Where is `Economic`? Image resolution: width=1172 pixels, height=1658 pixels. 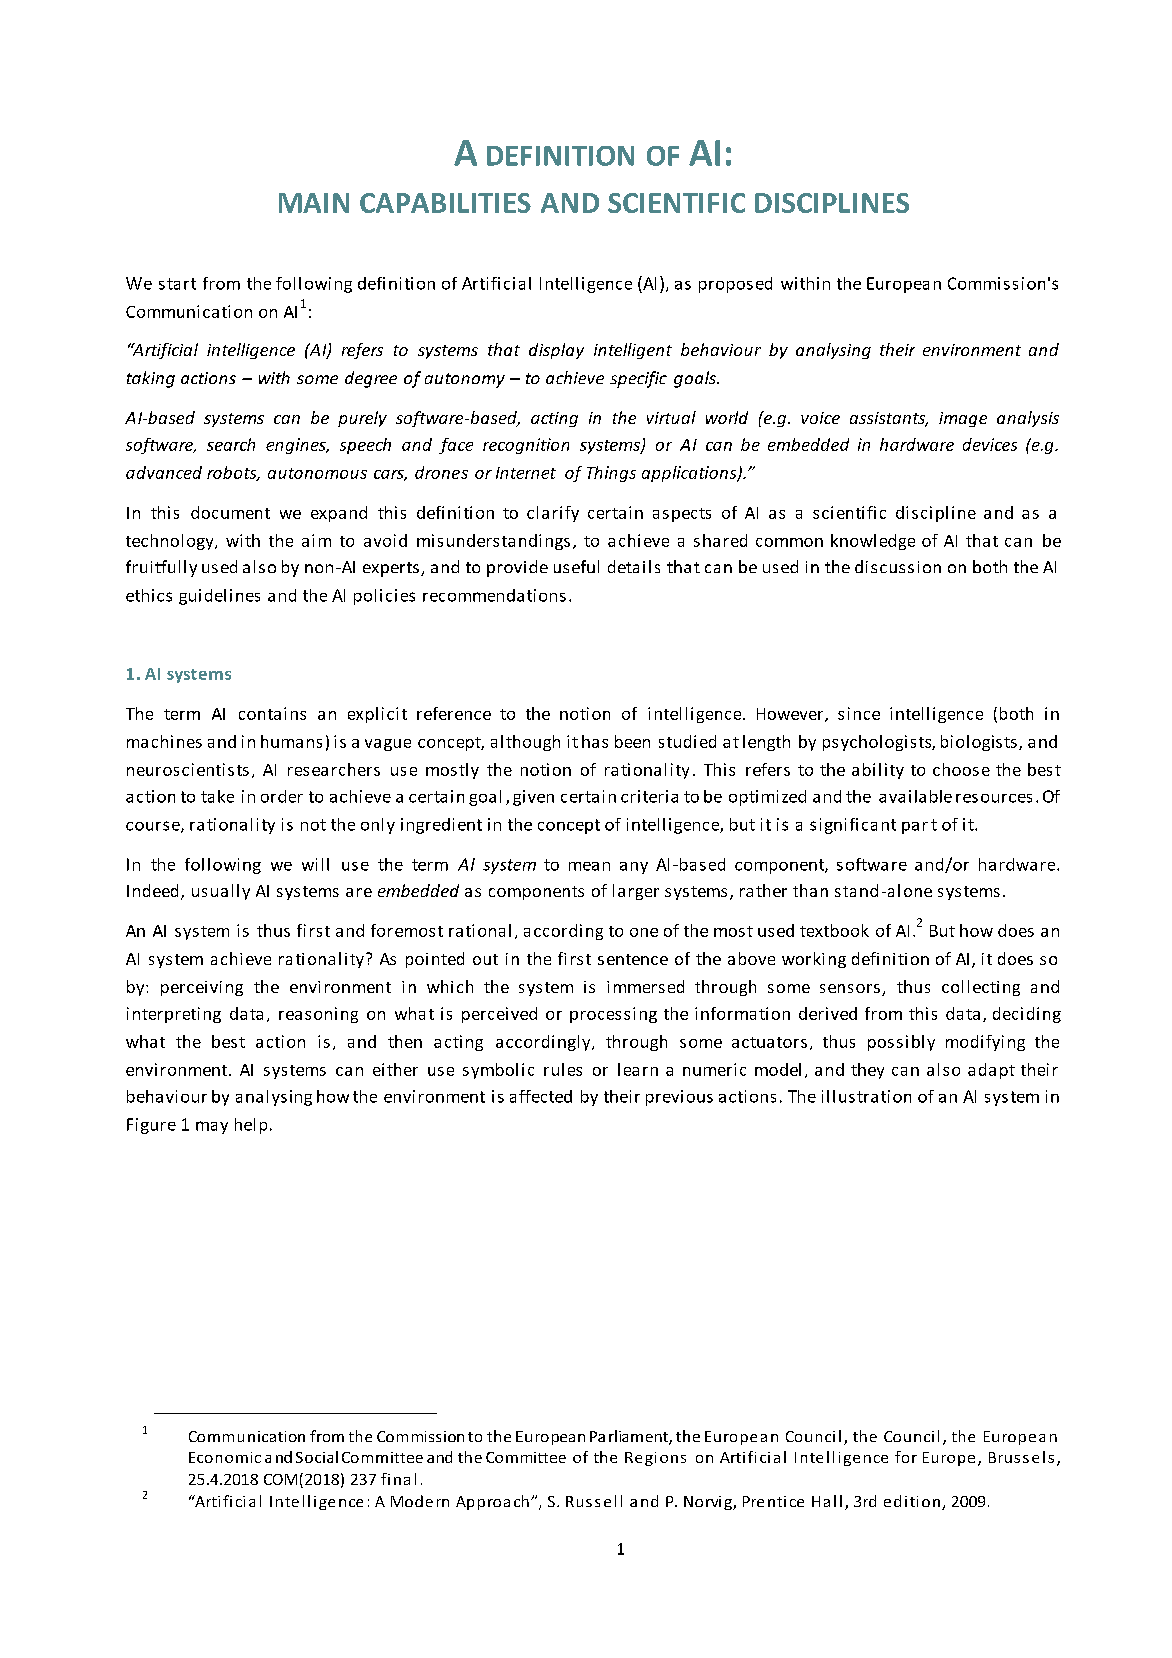
Economic is located at coordinates (225, 1457).
